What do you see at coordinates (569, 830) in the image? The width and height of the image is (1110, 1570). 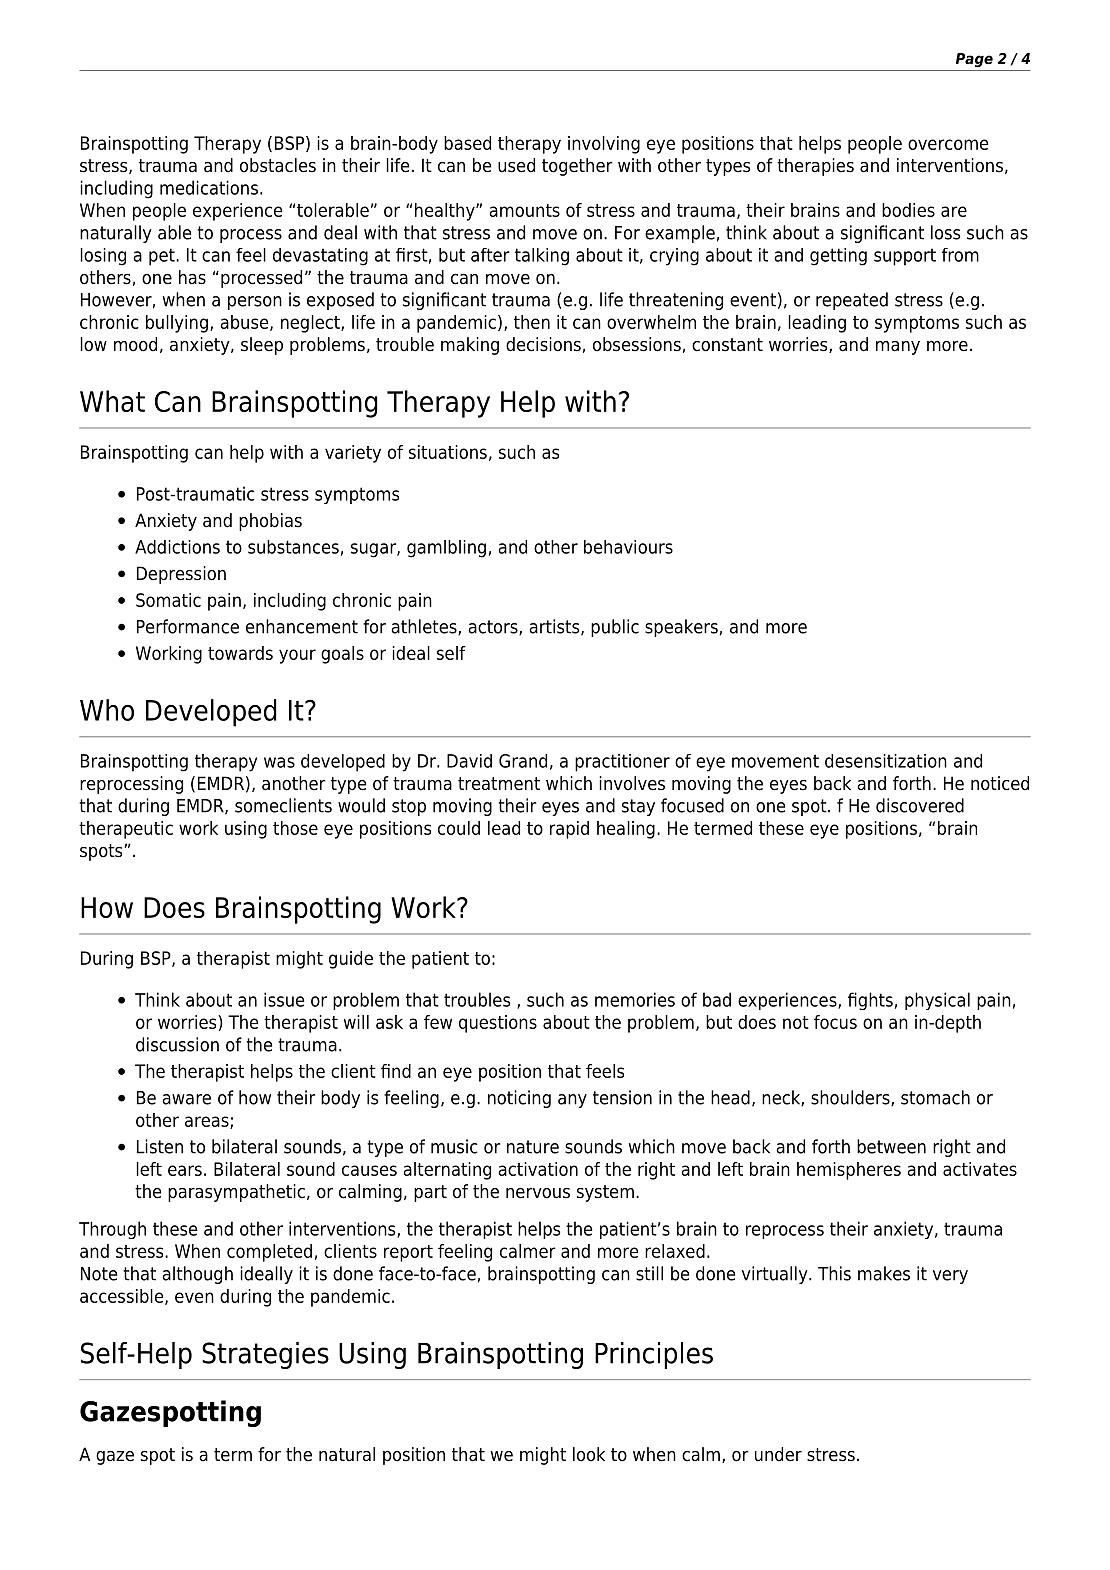 I see `rapid` at bounding box center [569, 830].
